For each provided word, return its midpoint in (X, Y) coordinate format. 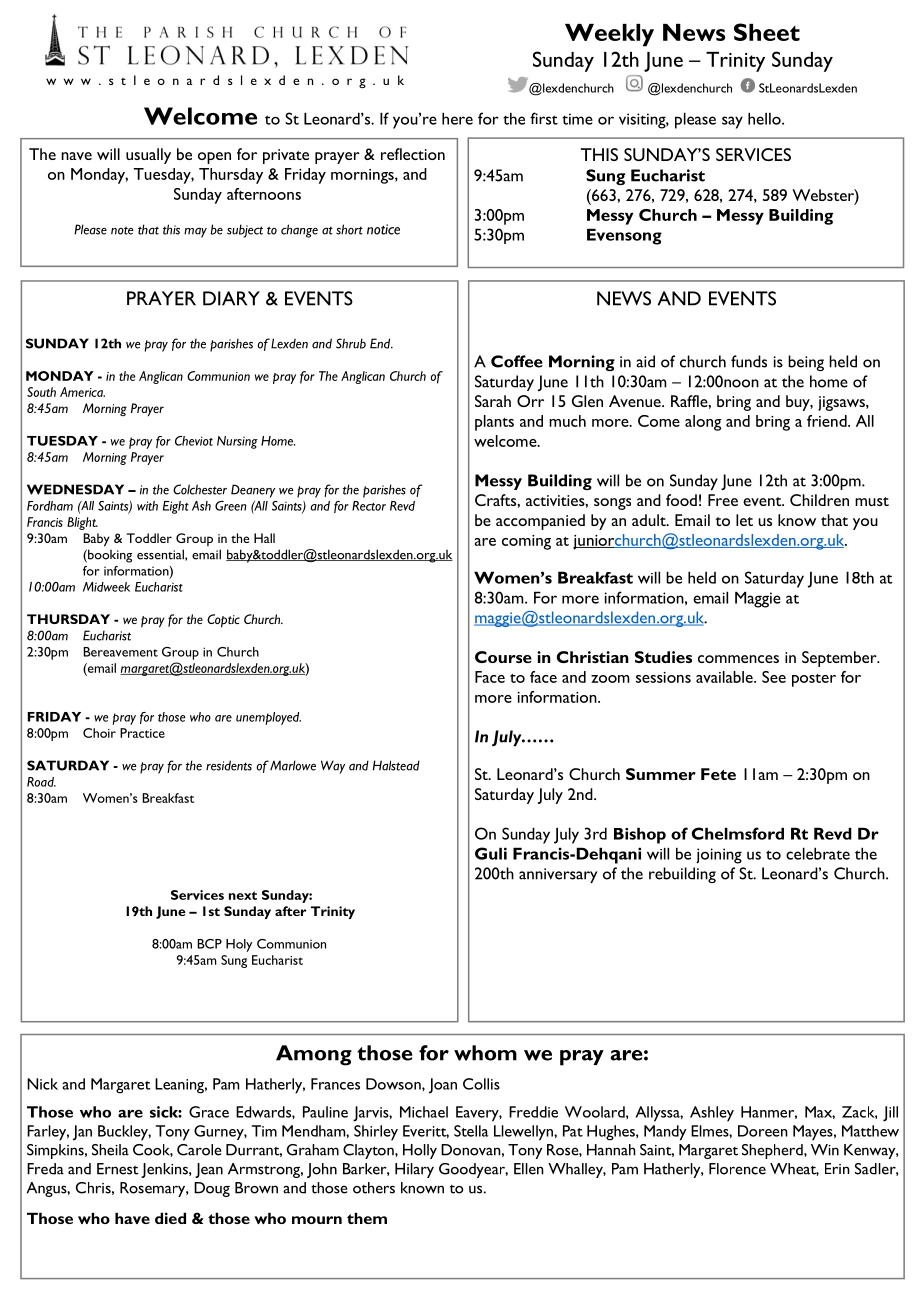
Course (503, 657)
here (457, 118)
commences (738, 659)
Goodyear (473, 1170)
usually (148, 156)
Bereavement (120, 652)
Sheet (767, 32)
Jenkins (165, 1170)
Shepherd (773, 1151)
